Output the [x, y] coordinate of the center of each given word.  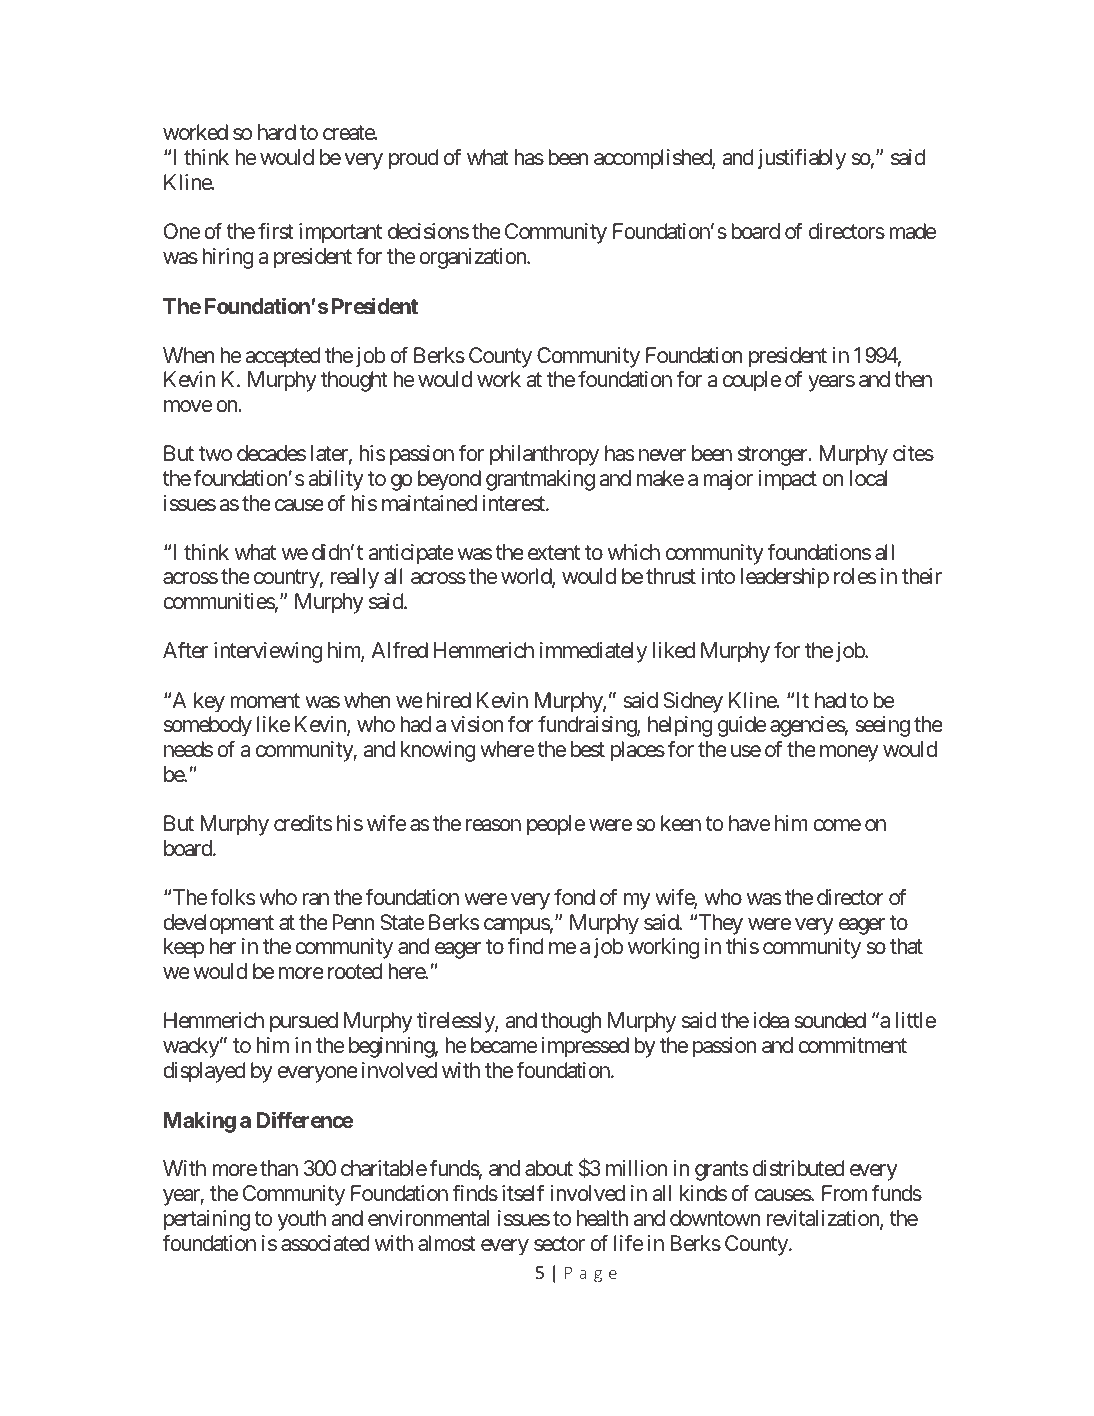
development [218, 924]
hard [277, 132]
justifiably [801, 159]
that [906, 946]
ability [336, 480]
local [869, 478]
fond [574, 896]
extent [554, 553]
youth [302, 1220]
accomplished [653, 159]
